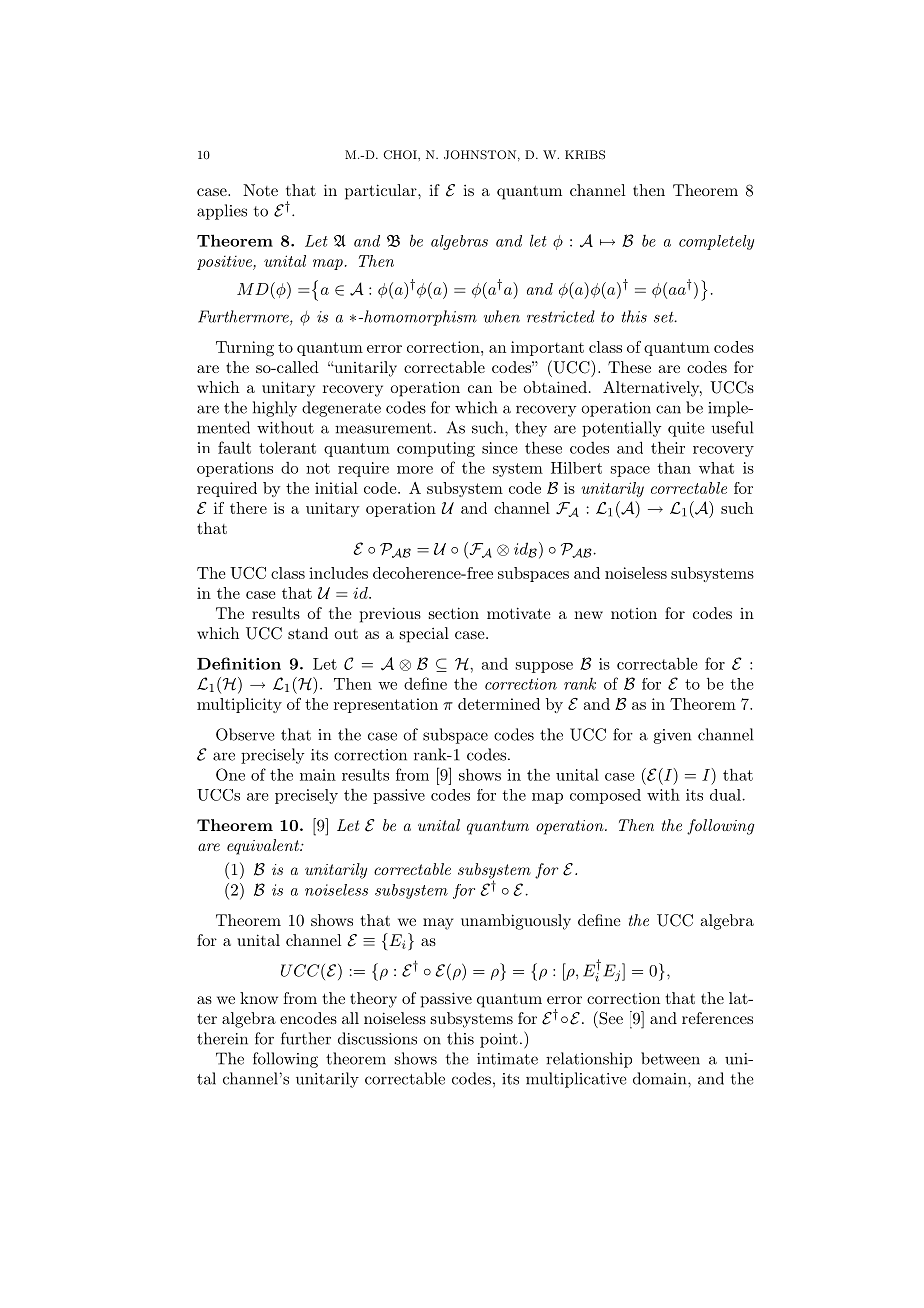 The width and height of the document is (924, 1308). I want to click on notion, so click(634, 613).
